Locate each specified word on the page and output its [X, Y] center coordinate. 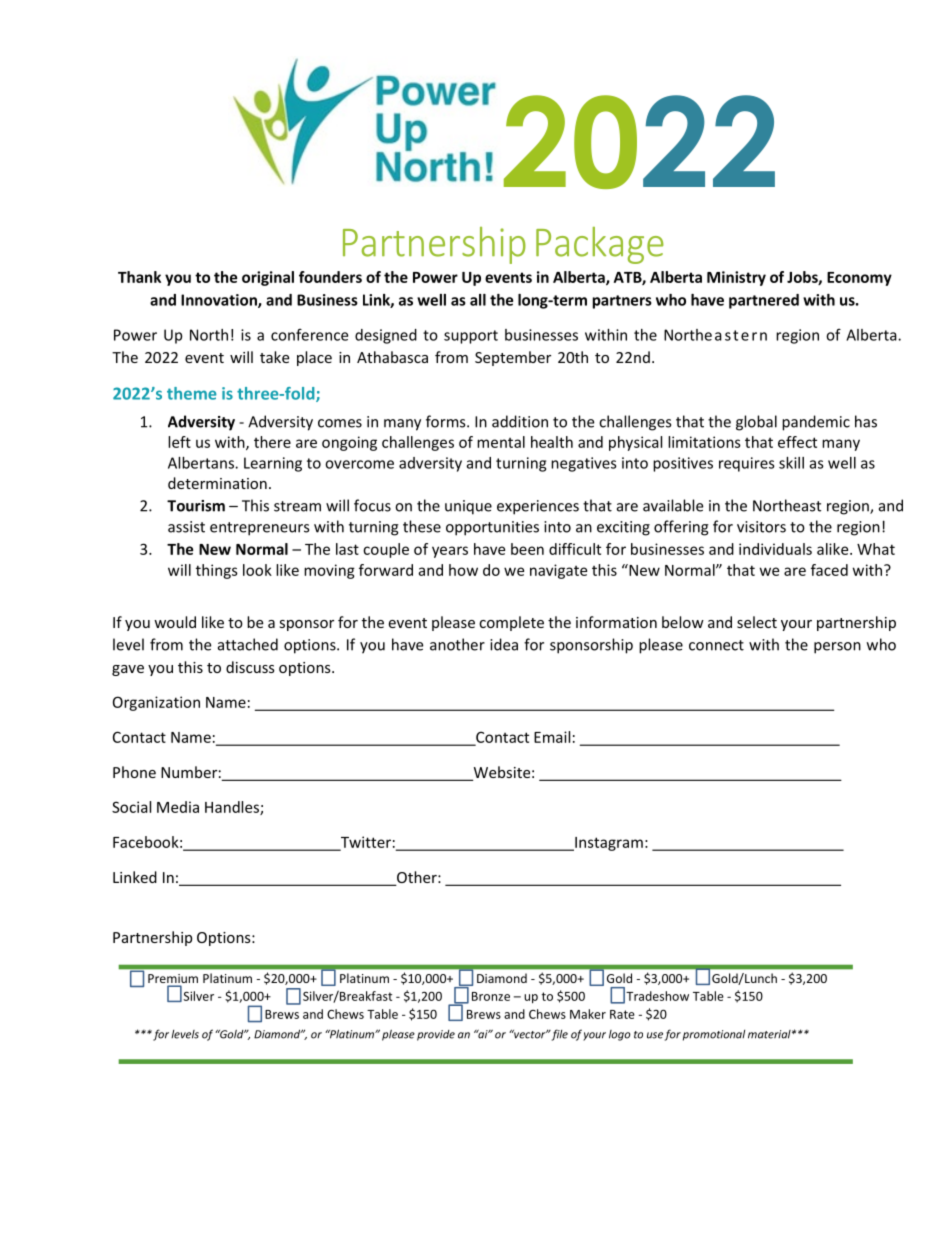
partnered [764, 301]
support [471, 337]
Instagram [608, 844]
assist [186, 527]
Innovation [220, 301]
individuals [775, 549]
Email [552, 737]
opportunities [492, 528]
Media [178, 807]
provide [436, 1035]
